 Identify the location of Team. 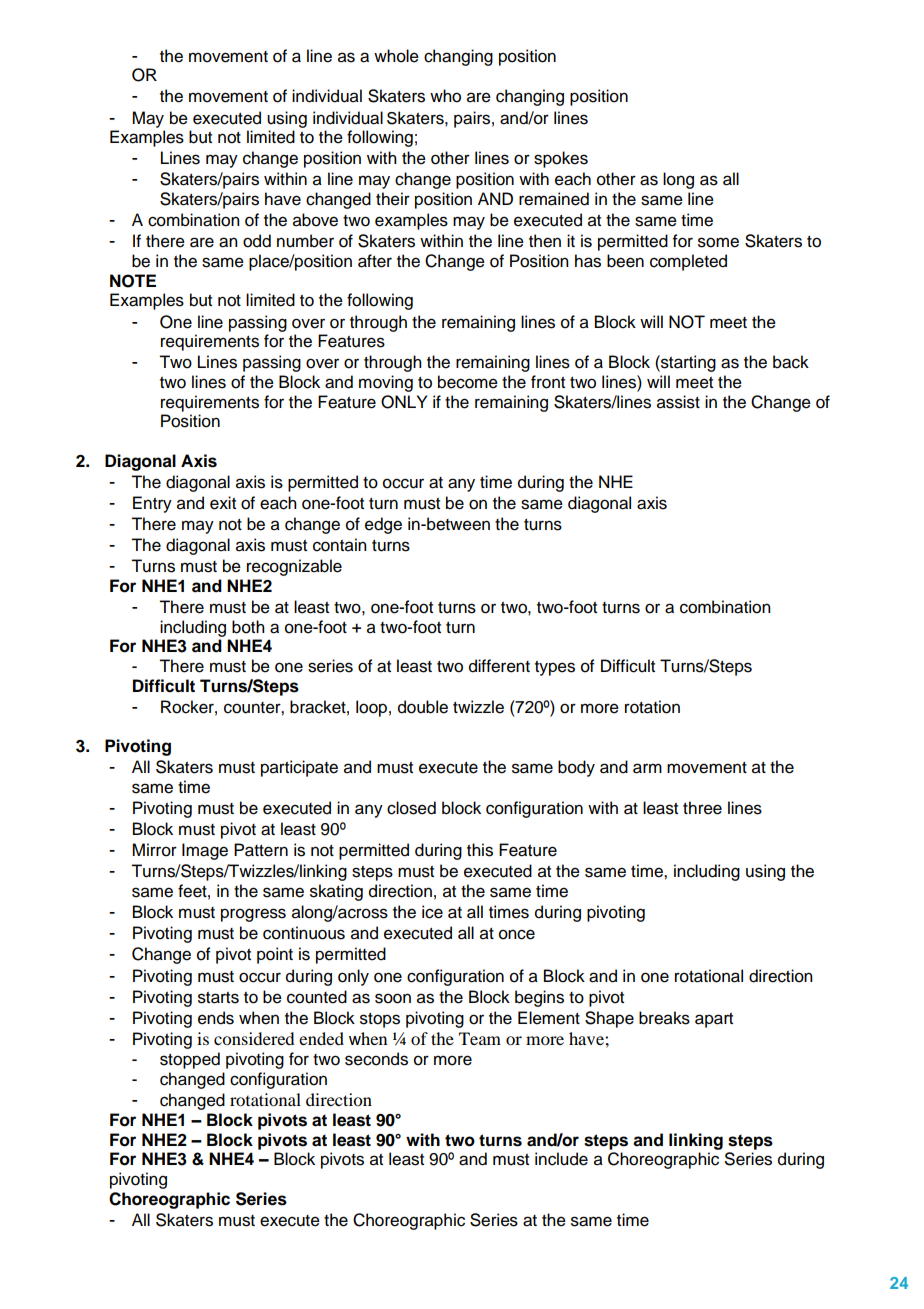
(480, 1038).
